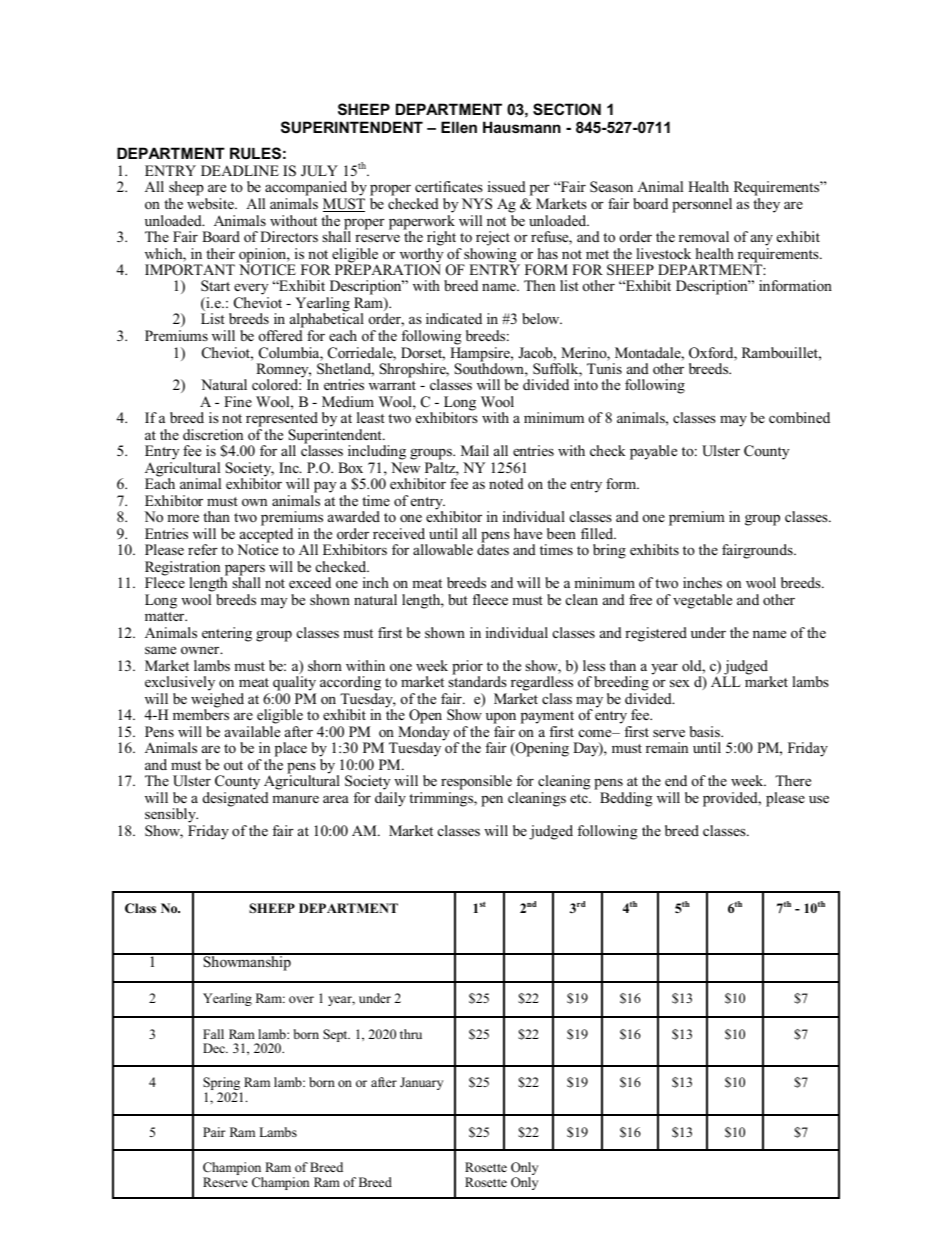 Image resolution: width=952 pixels, height=1233 pixels. Describe the element at coordinates (421, 1083) in the page. I see `January` at that location.
